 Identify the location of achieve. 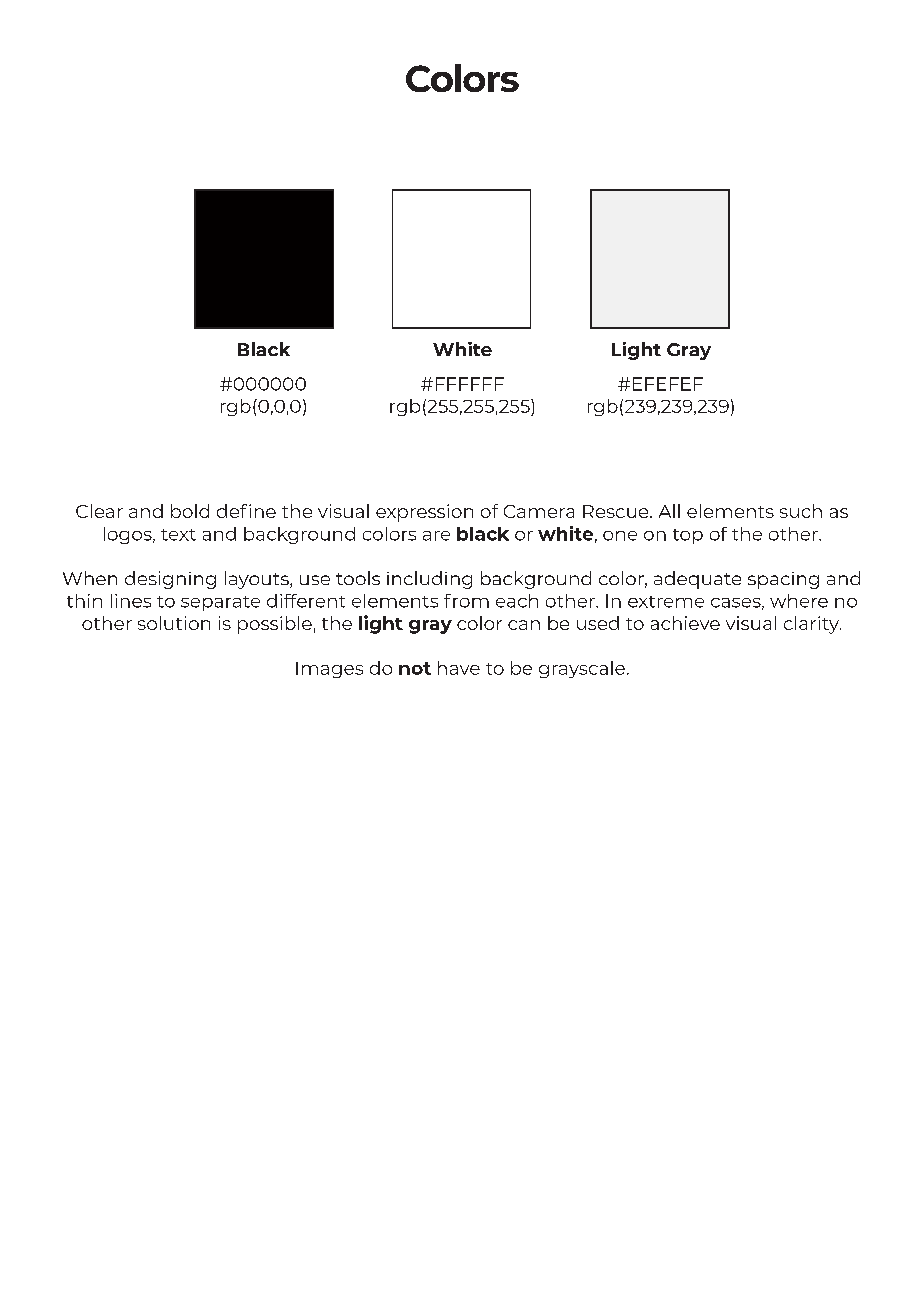
(685, 623).
